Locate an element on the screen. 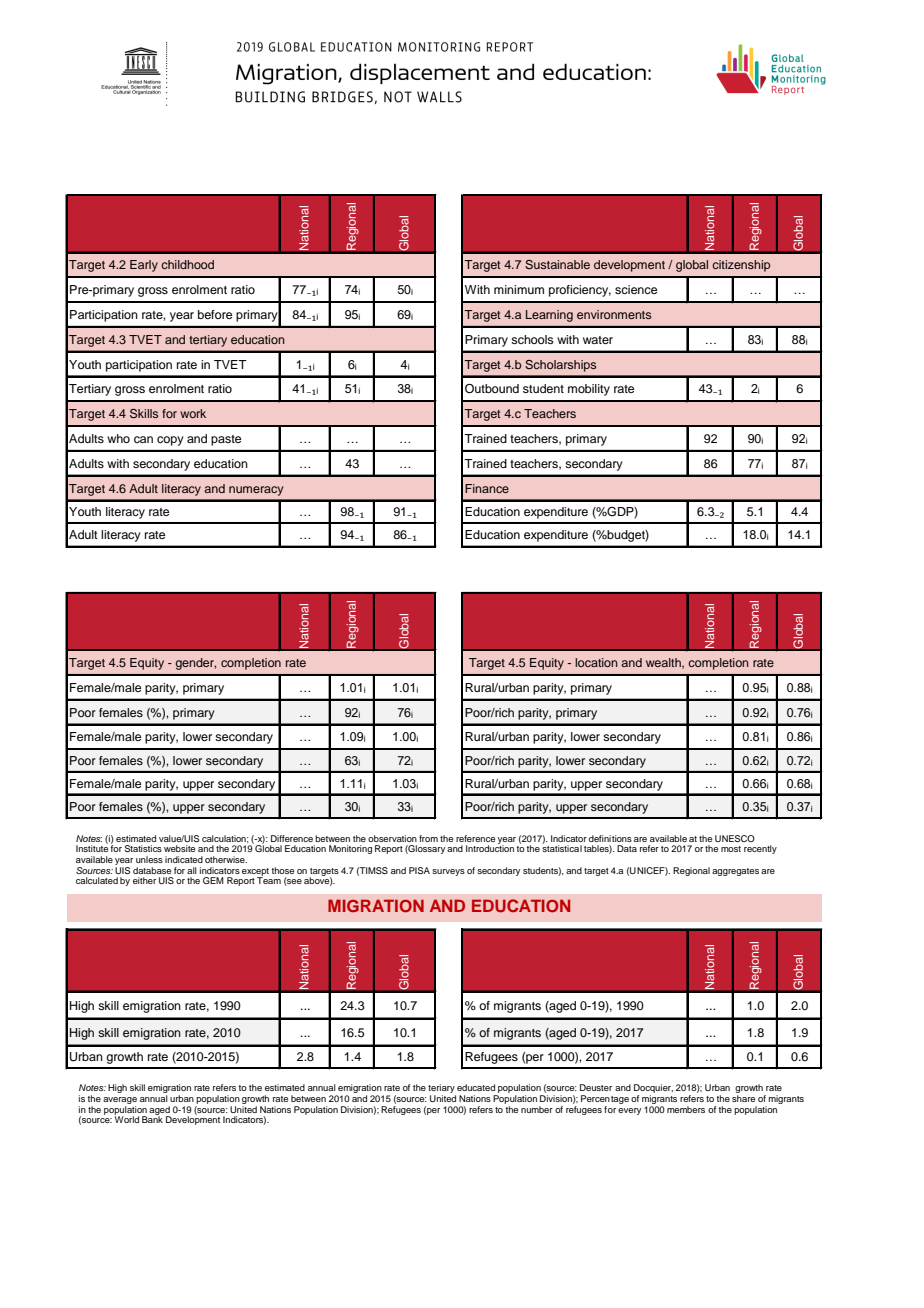 Image resolution: width=924 pixels, height=1308 pixels. UNESCO is located at coordinates (735, 838).
